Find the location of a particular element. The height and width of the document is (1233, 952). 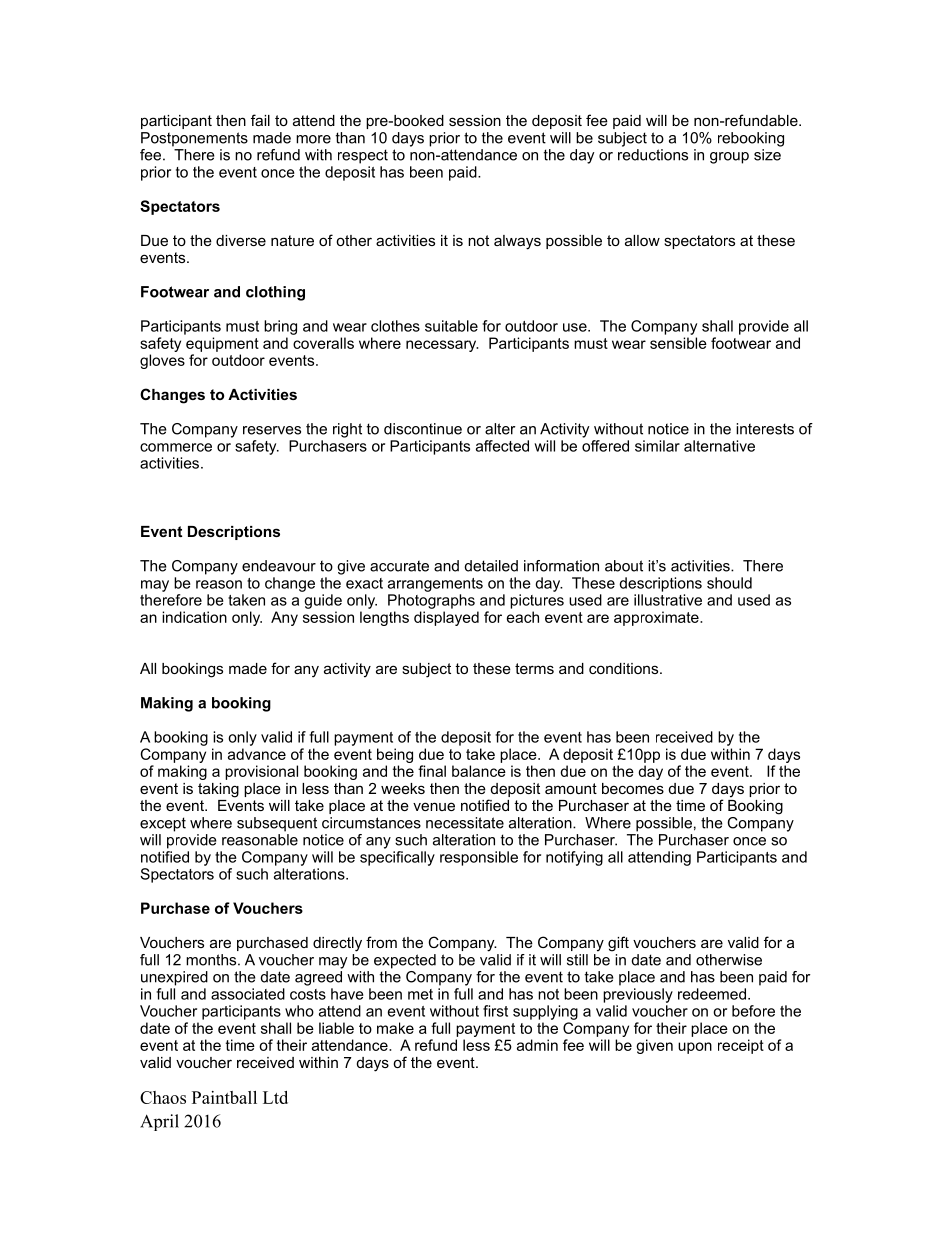

illustrative is located at coordinates (668, 600).
